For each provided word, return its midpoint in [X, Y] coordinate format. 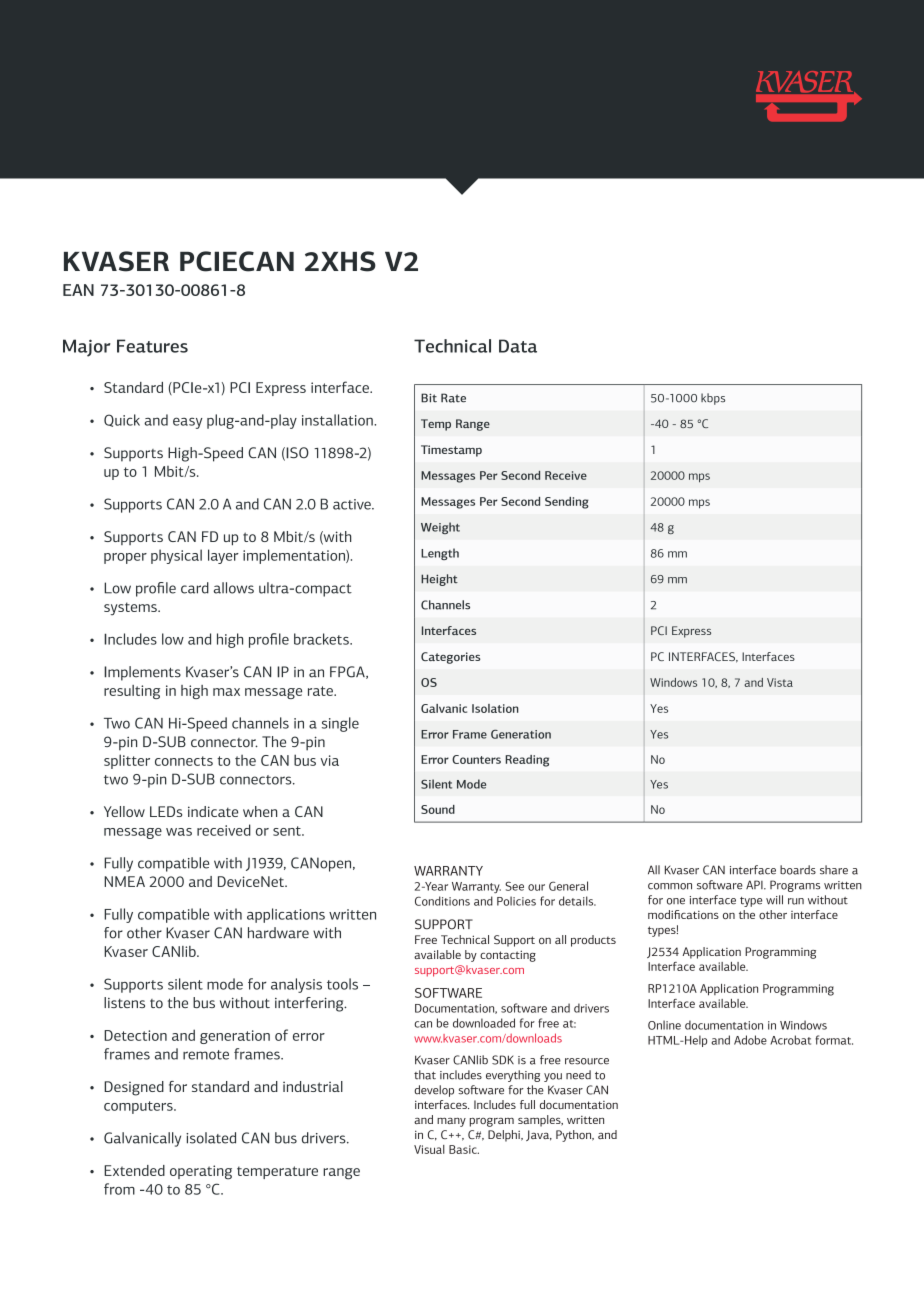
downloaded [484, 1023]
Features [152, 346]
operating [201, 1172]
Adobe [750, 1040]
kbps [713, 399]
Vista [780, 682]
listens [124, 1002]
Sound [438, 809]
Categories [450, 658]
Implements [142, 673]
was [179, 832]
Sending [567, 503]
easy [188, 423]
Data [518, 346]
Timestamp [451, 451]
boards [798, 870]
